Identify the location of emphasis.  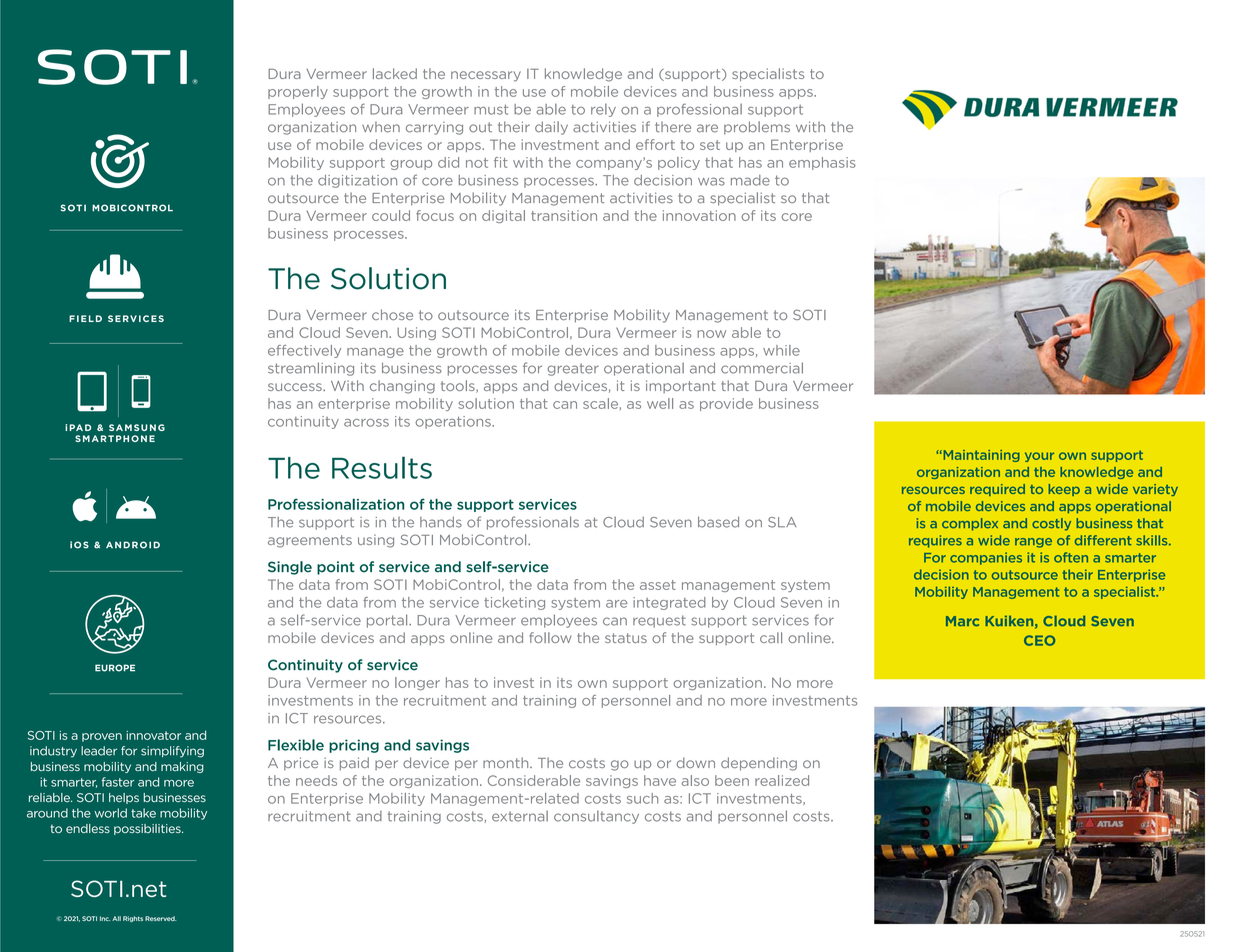
(822, 163).
